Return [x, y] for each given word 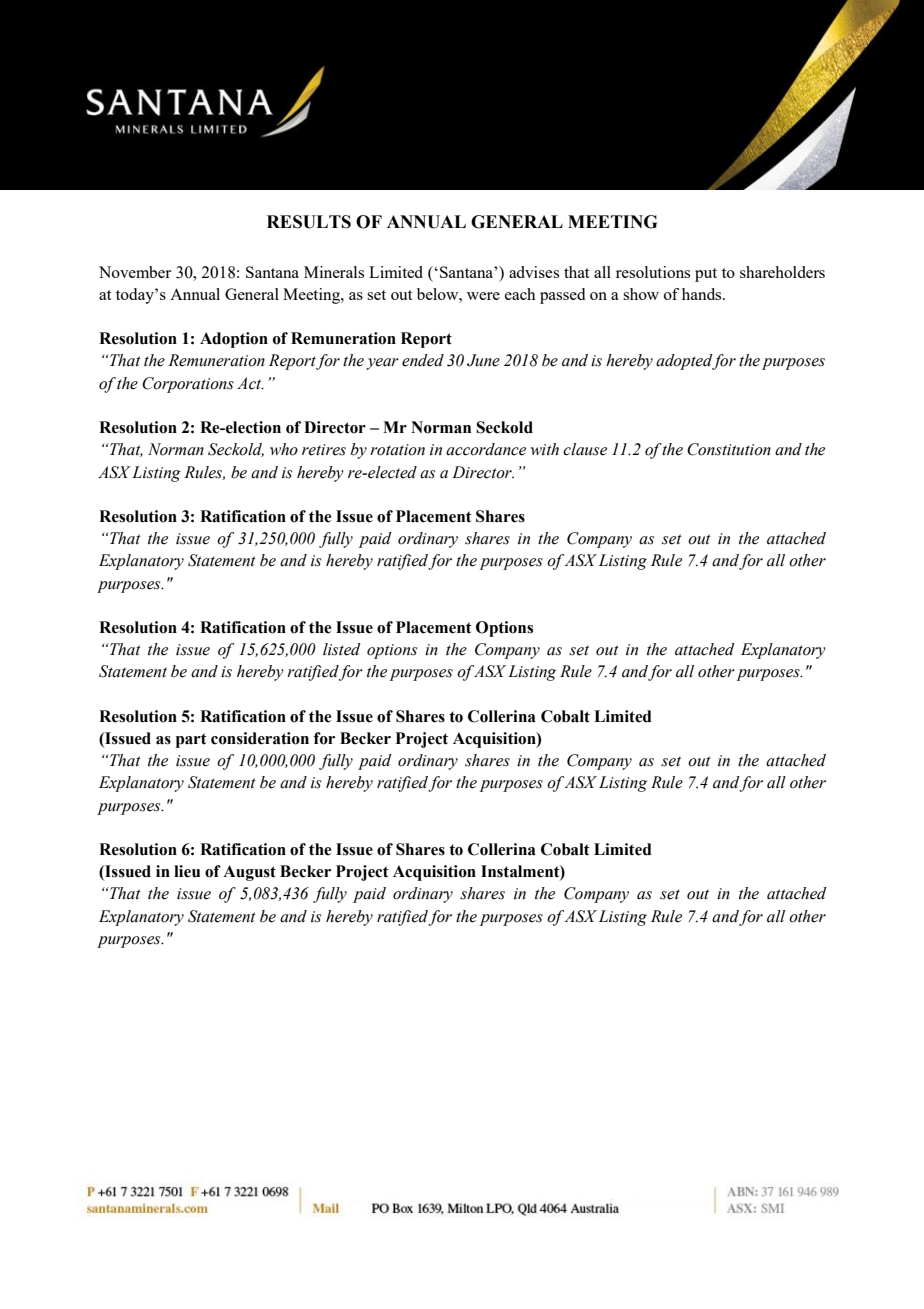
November [135, 272]
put [706, 275]
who [284, 449]
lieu [187, 871]
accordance [486, 449]
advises [534, 272]
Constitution [729, 449]
